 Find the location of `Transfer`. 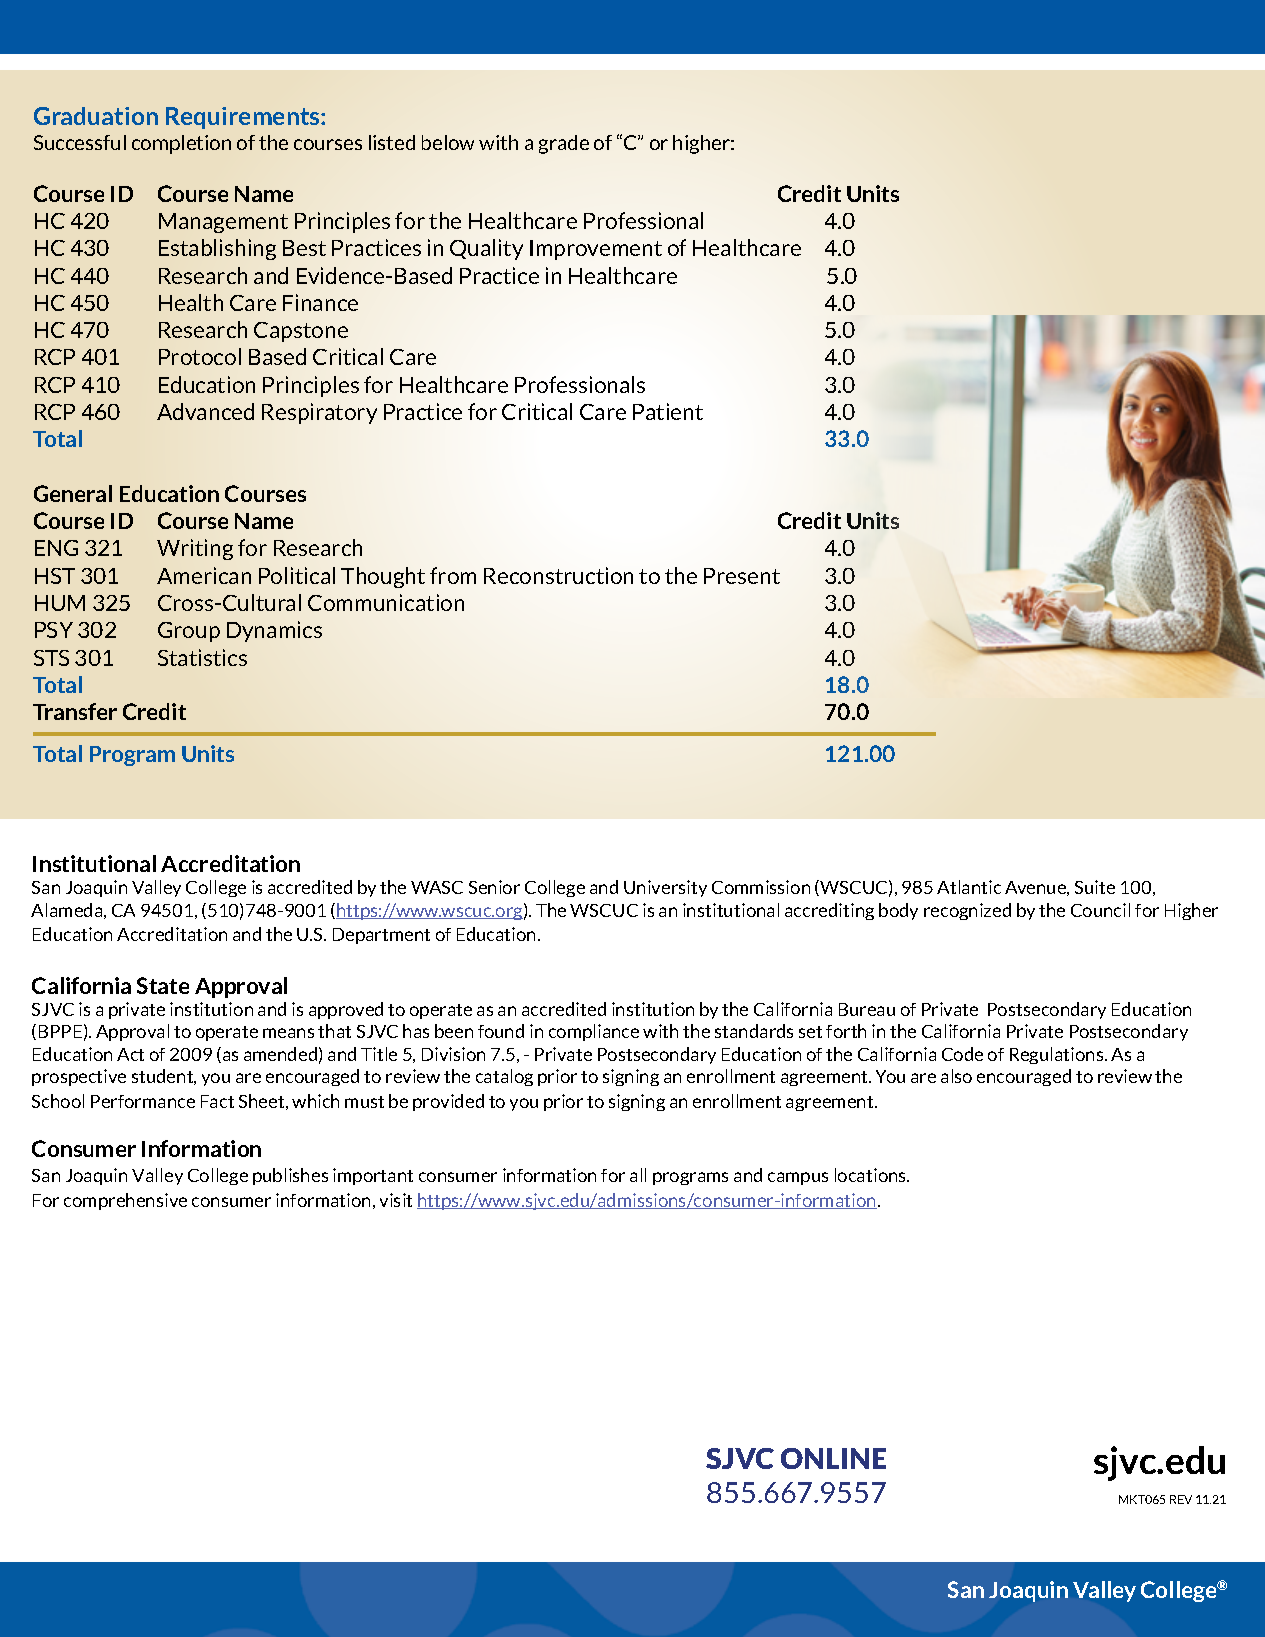

Transfer is located at coordinates (75, 711).
